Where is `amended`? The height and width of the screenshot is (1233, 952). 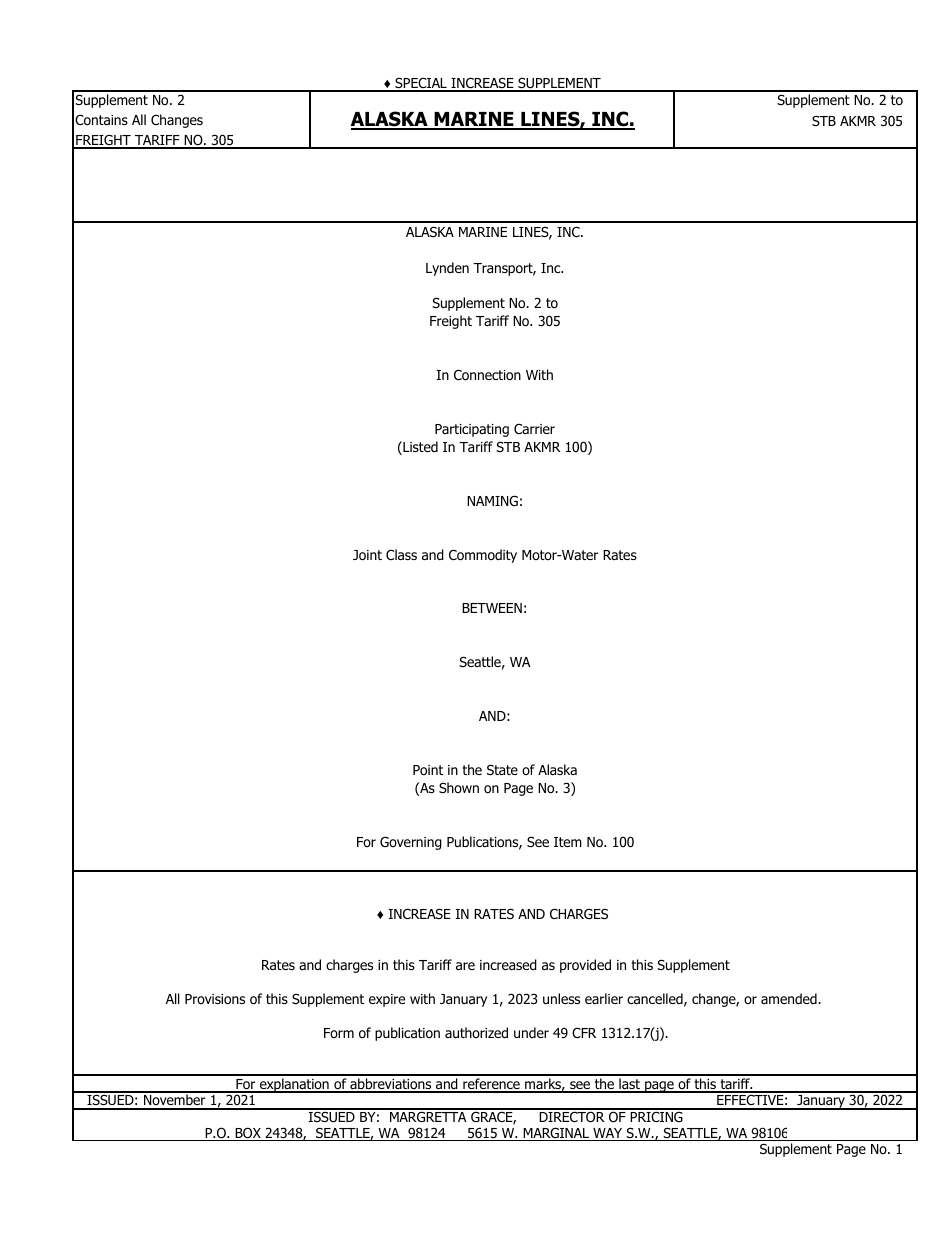 amended is located at coordinates (790, 998).
